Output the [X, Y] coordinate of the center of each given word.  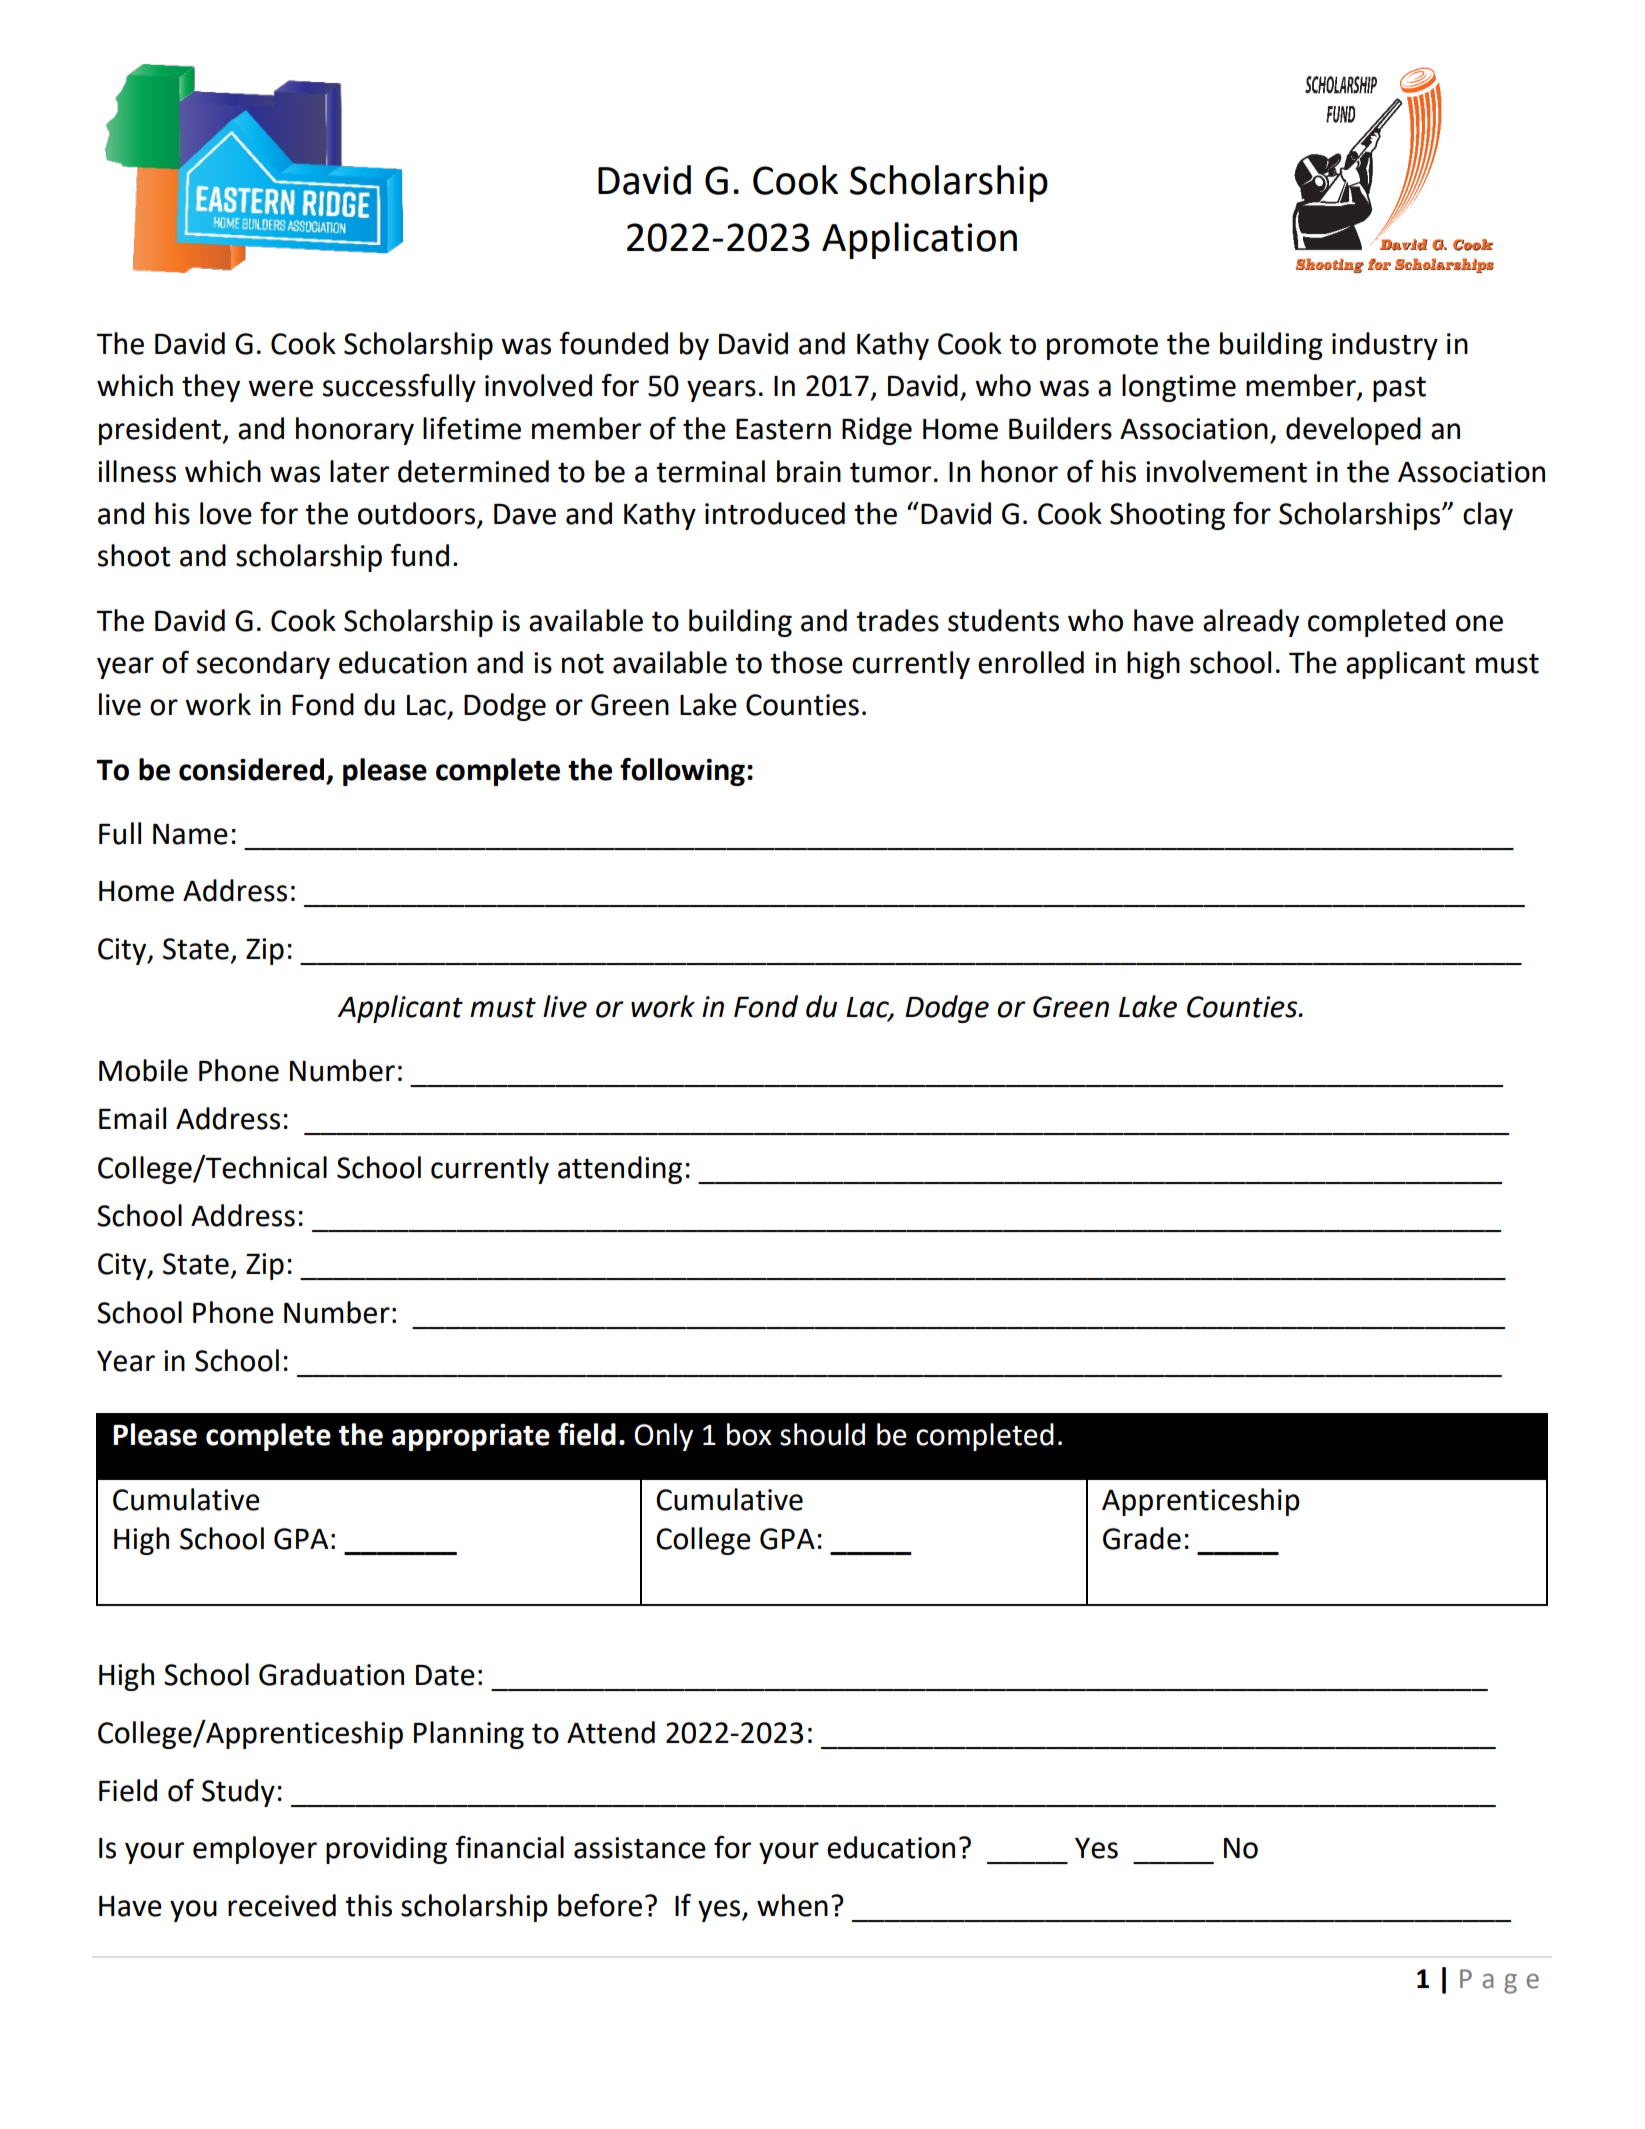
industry [1385, 346]
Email [132, 1118]
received [282, 1905]
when [792, 1905]
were [280, 388]
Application [919, 240]
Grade [1142, 1538]
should [822, 1434]
